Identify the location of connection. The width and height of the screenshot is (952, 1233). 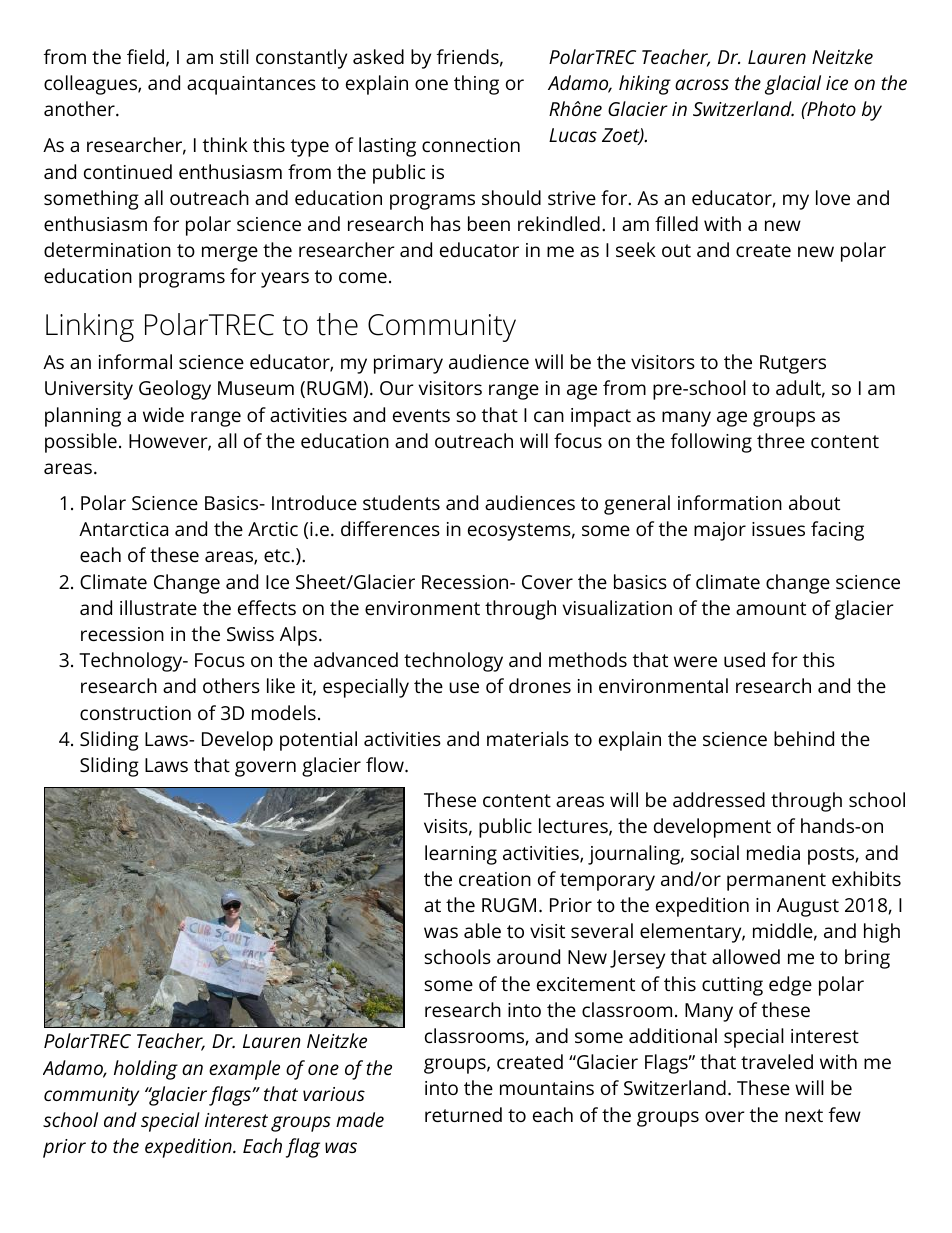
(471, 145).
